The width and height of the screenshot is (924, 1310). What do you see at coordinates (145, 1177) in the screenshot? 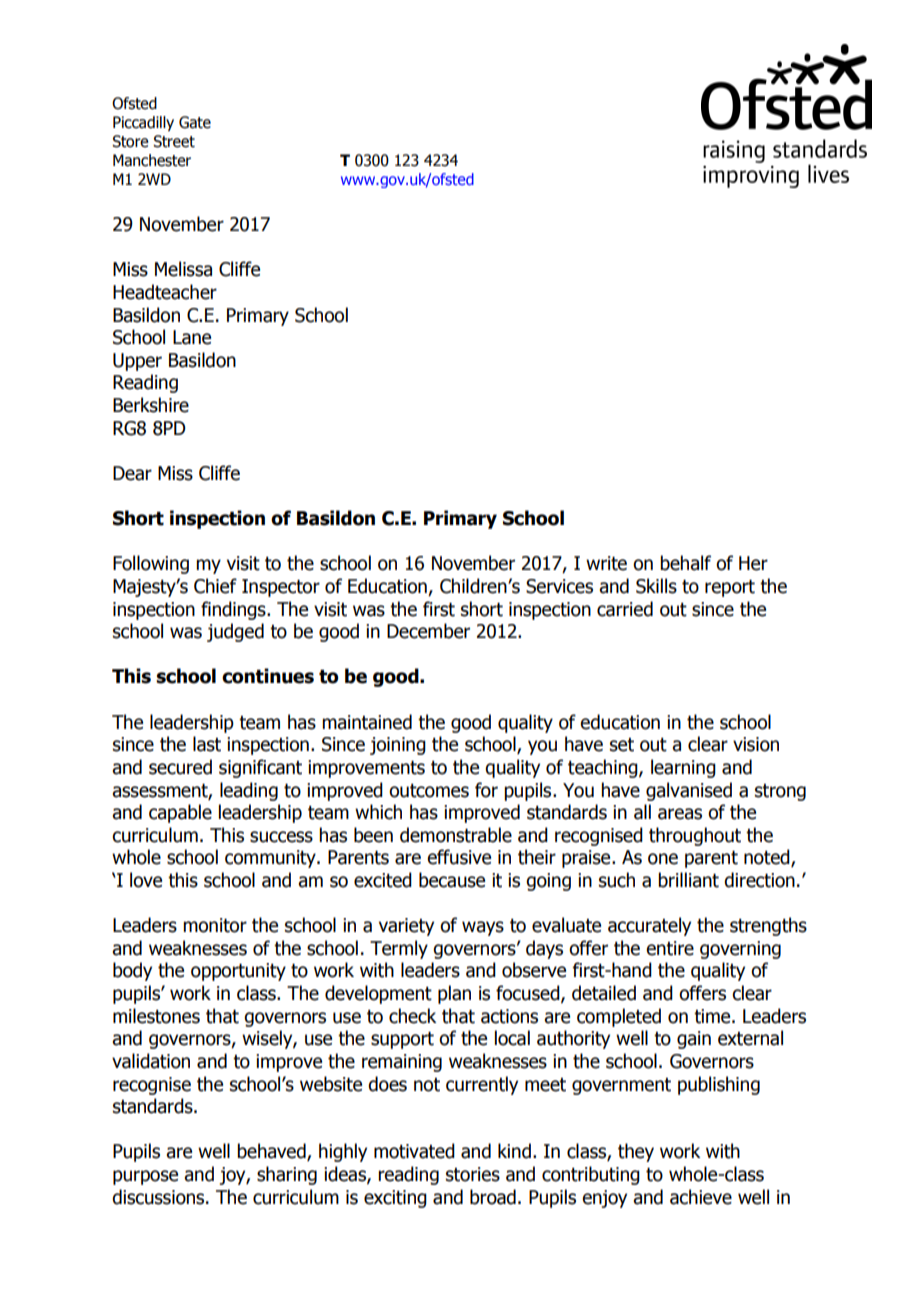
I see `purpose` at bounding box center [145, 1177].
